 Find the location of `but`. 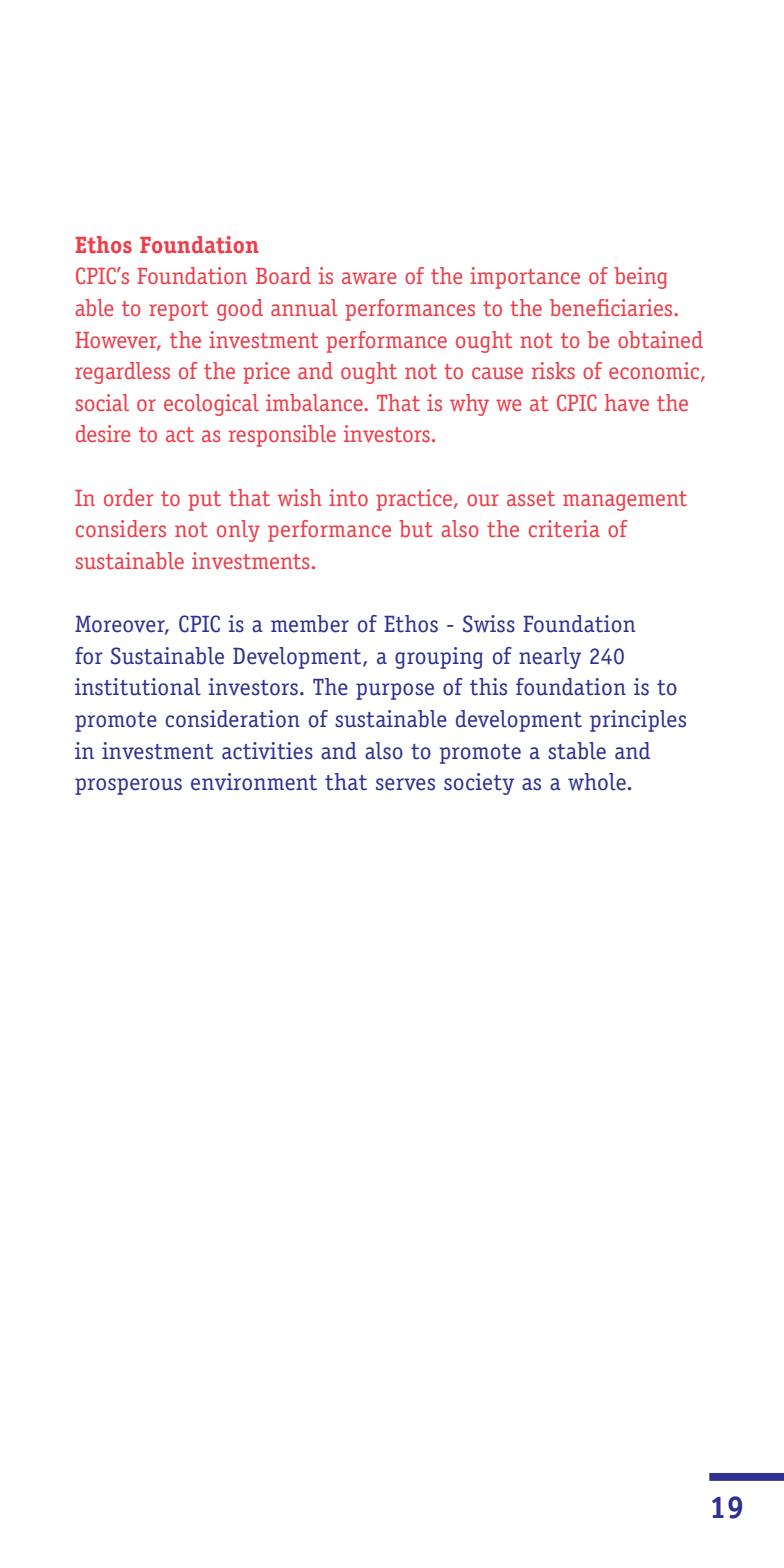

but is located at coordinates (416, 528).
